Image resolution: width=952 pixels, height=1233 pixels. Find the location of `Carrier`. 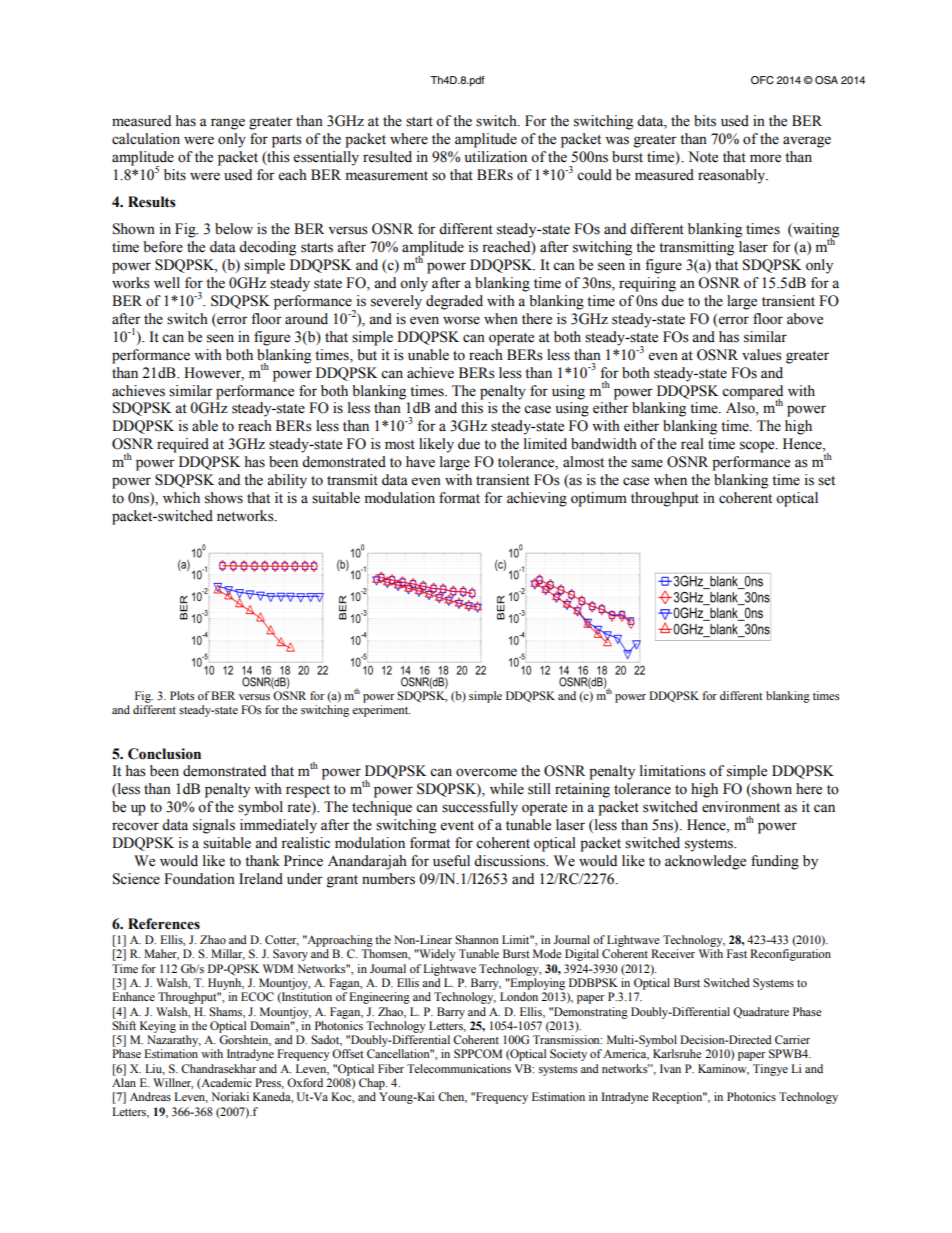

Carrier is located at coordinates (792, 1039).
